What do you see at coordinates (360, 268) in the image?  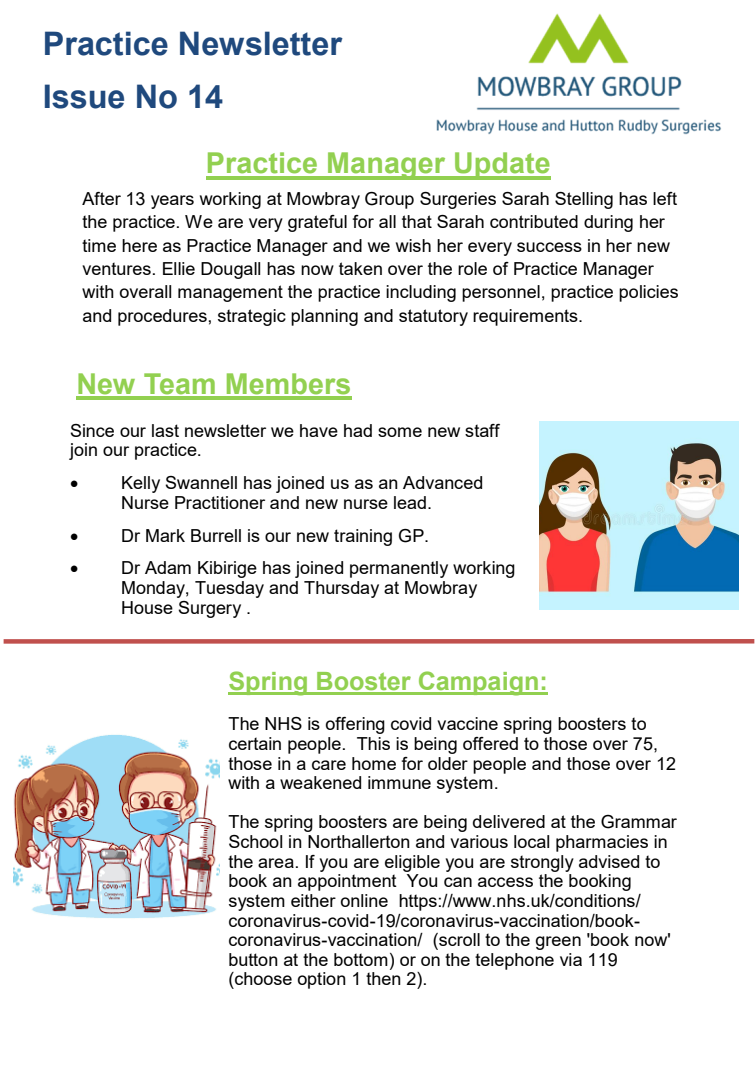 I see `taken` at bounding box center [360, 268].
